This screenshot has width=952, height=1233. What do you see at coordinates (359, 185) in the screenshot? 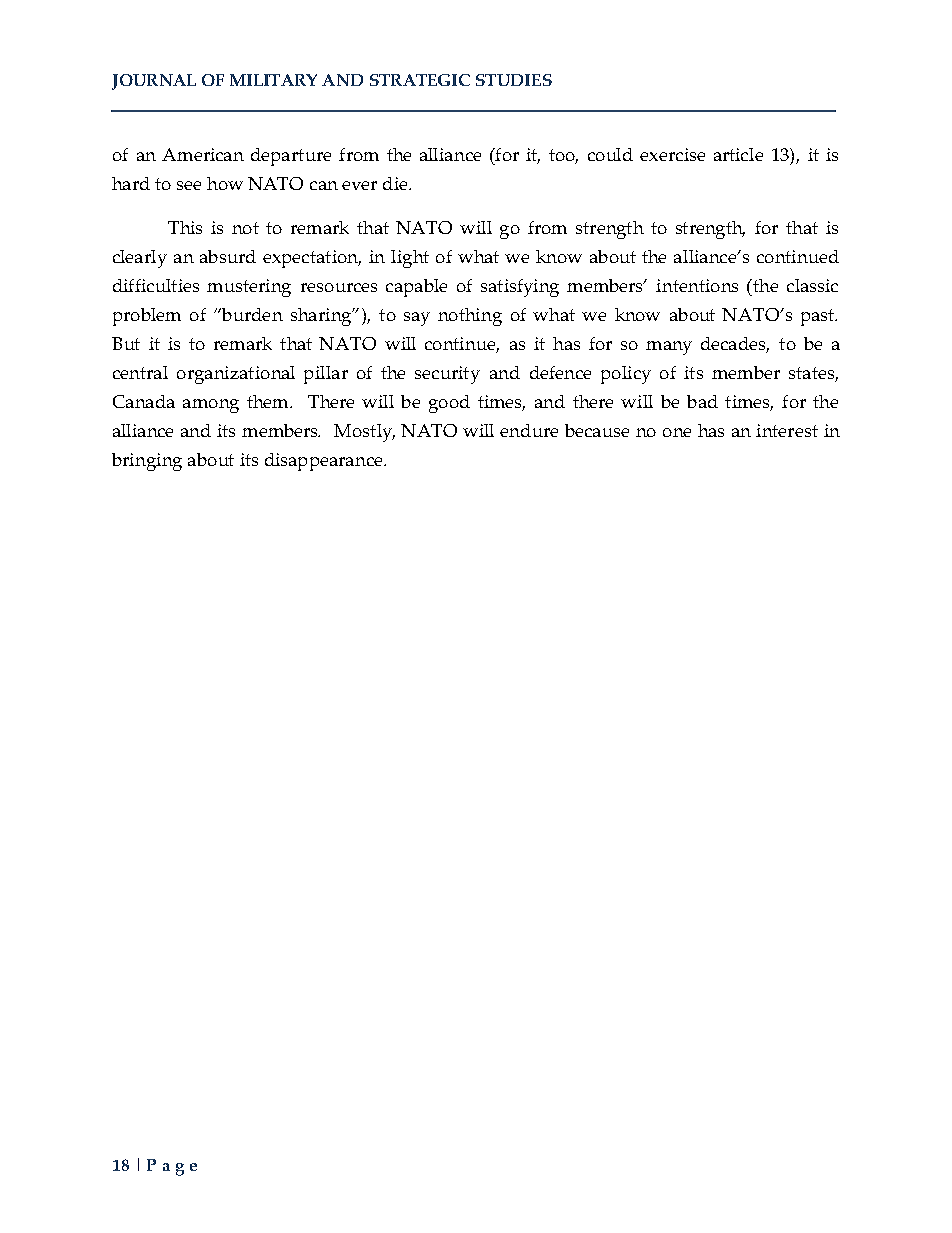
I see `ever` at bounding box center [359, 185].
